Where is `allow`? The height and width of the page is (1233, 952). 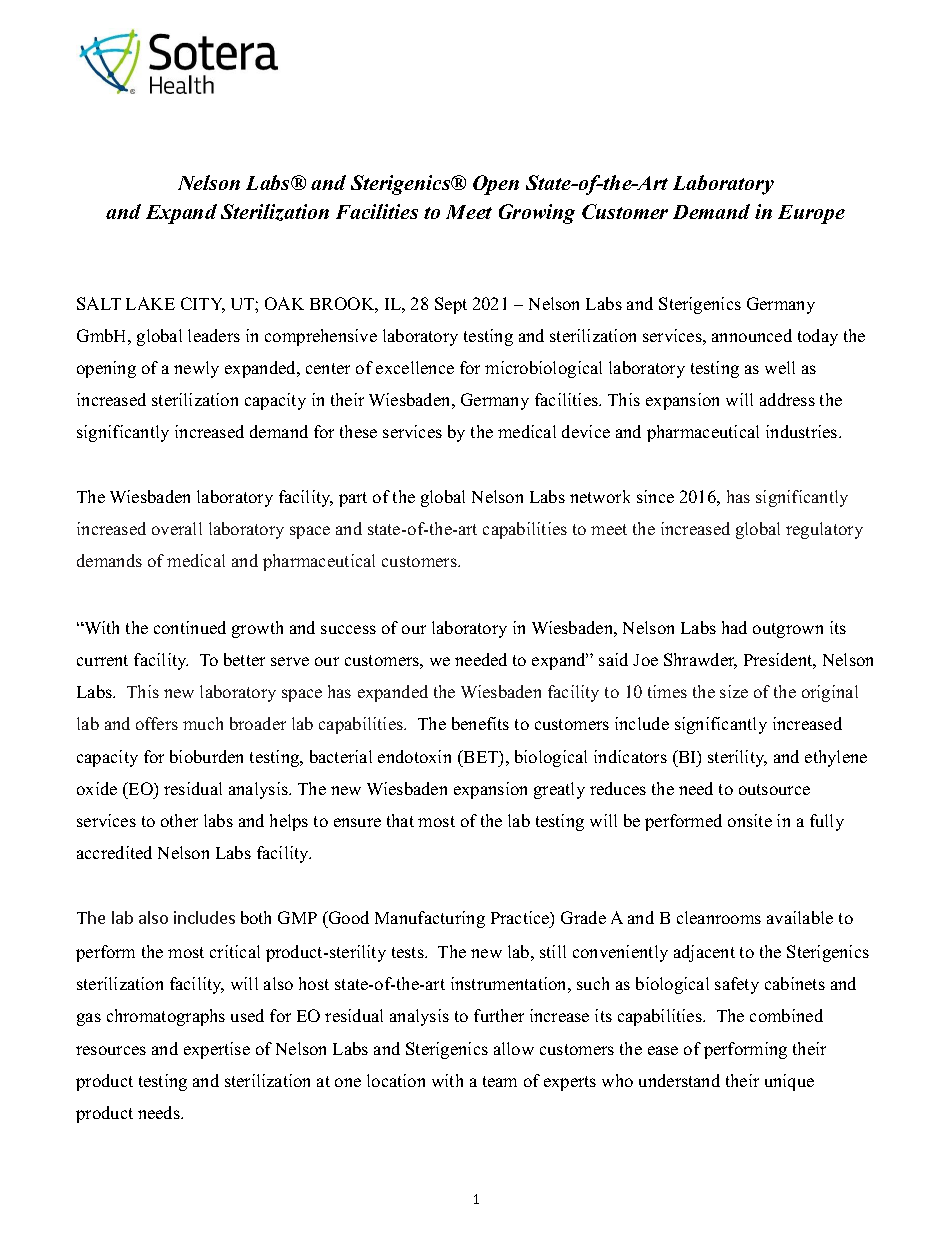
allow is located at coordinates (514, 1048).
